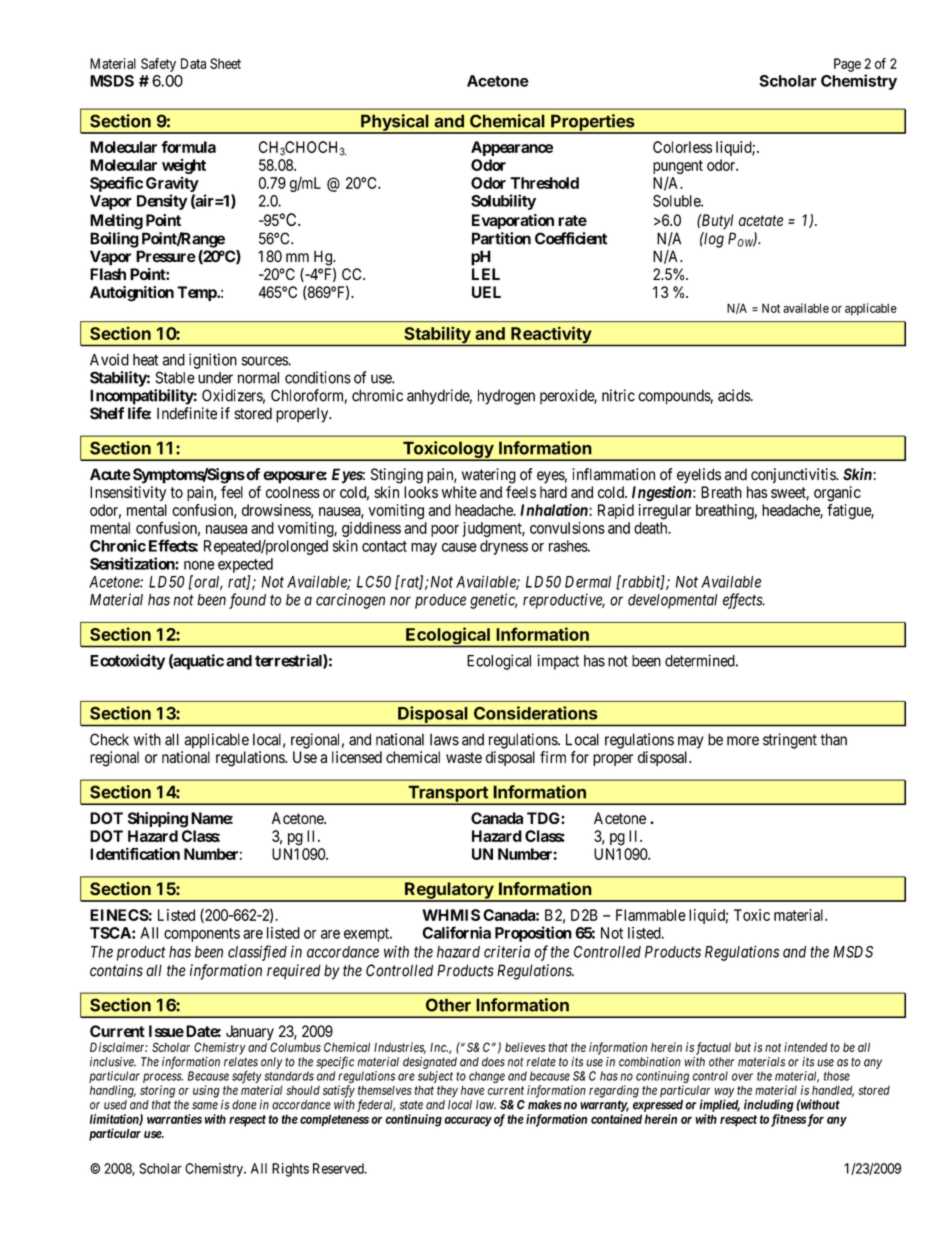 The height and width of the screenshot is (1233, 952). Describe the element at coordinates (187, 413) in the screenshot. I see `Indefinite` at that location.
